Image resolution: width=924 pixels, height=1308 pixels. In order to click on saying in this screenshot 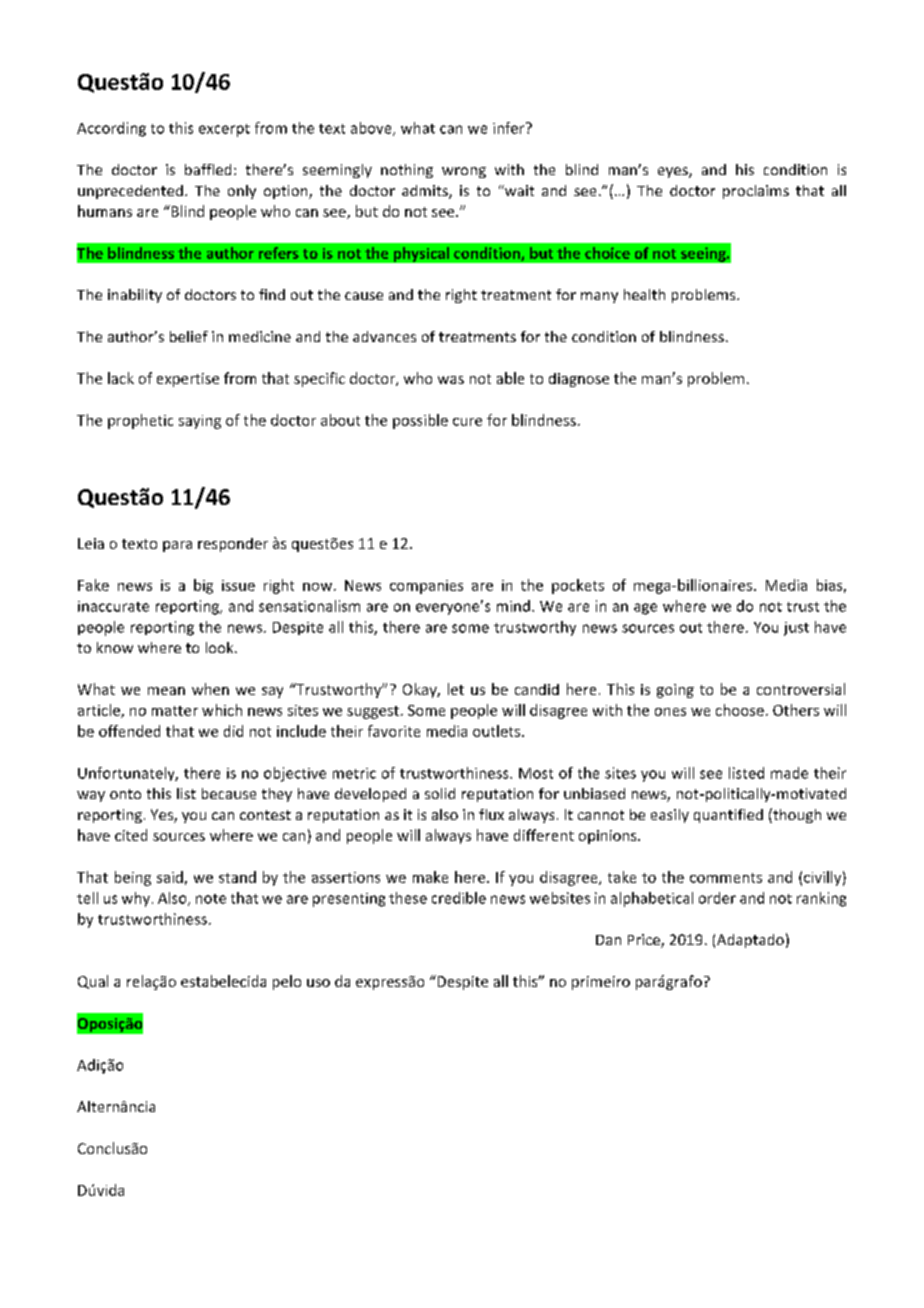, I will do `click(200, 422)`.
